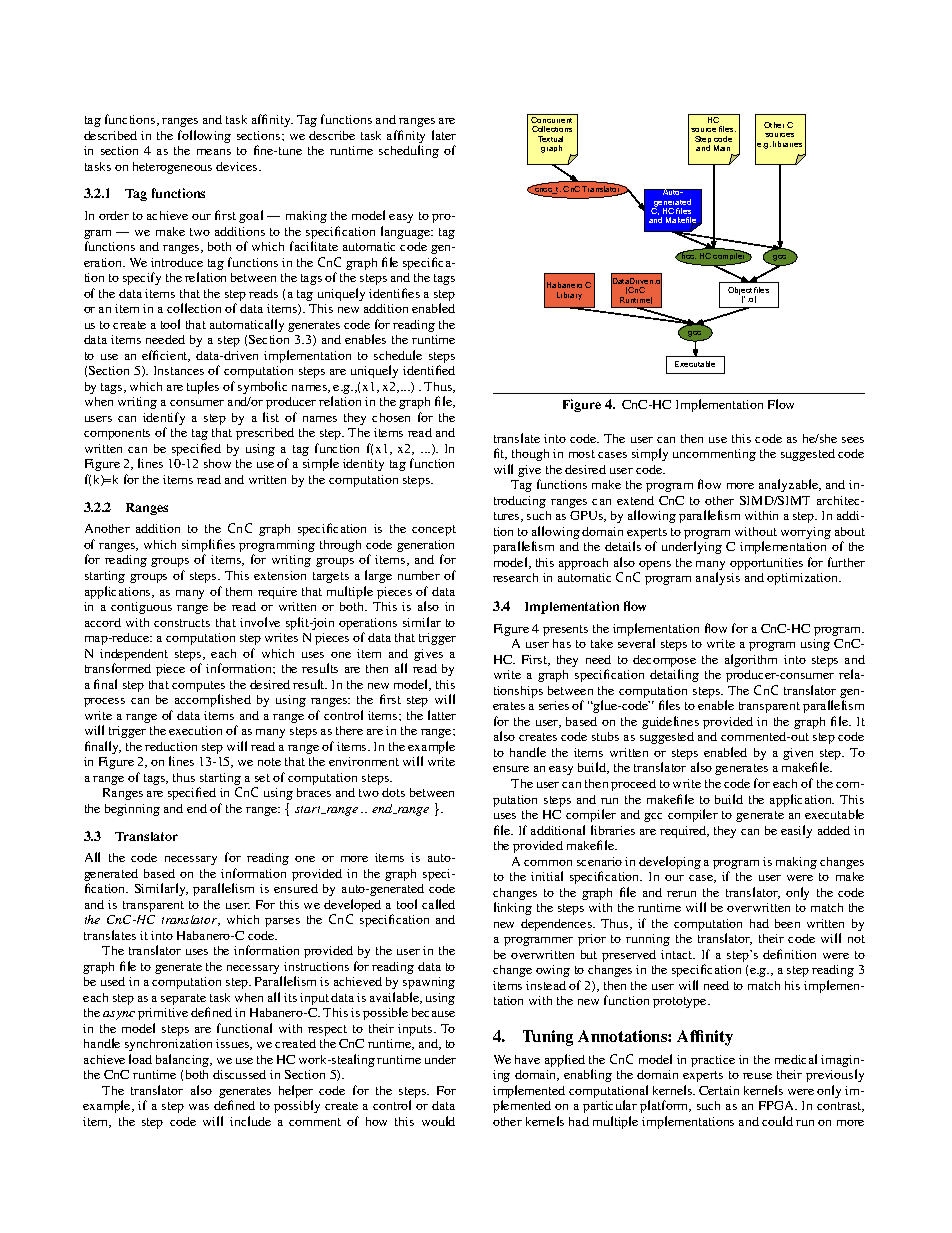 The image size is (952, 1233). Describe the element at coordinates (789, 485) in the screenshot. I see `analyzable` at that location.
